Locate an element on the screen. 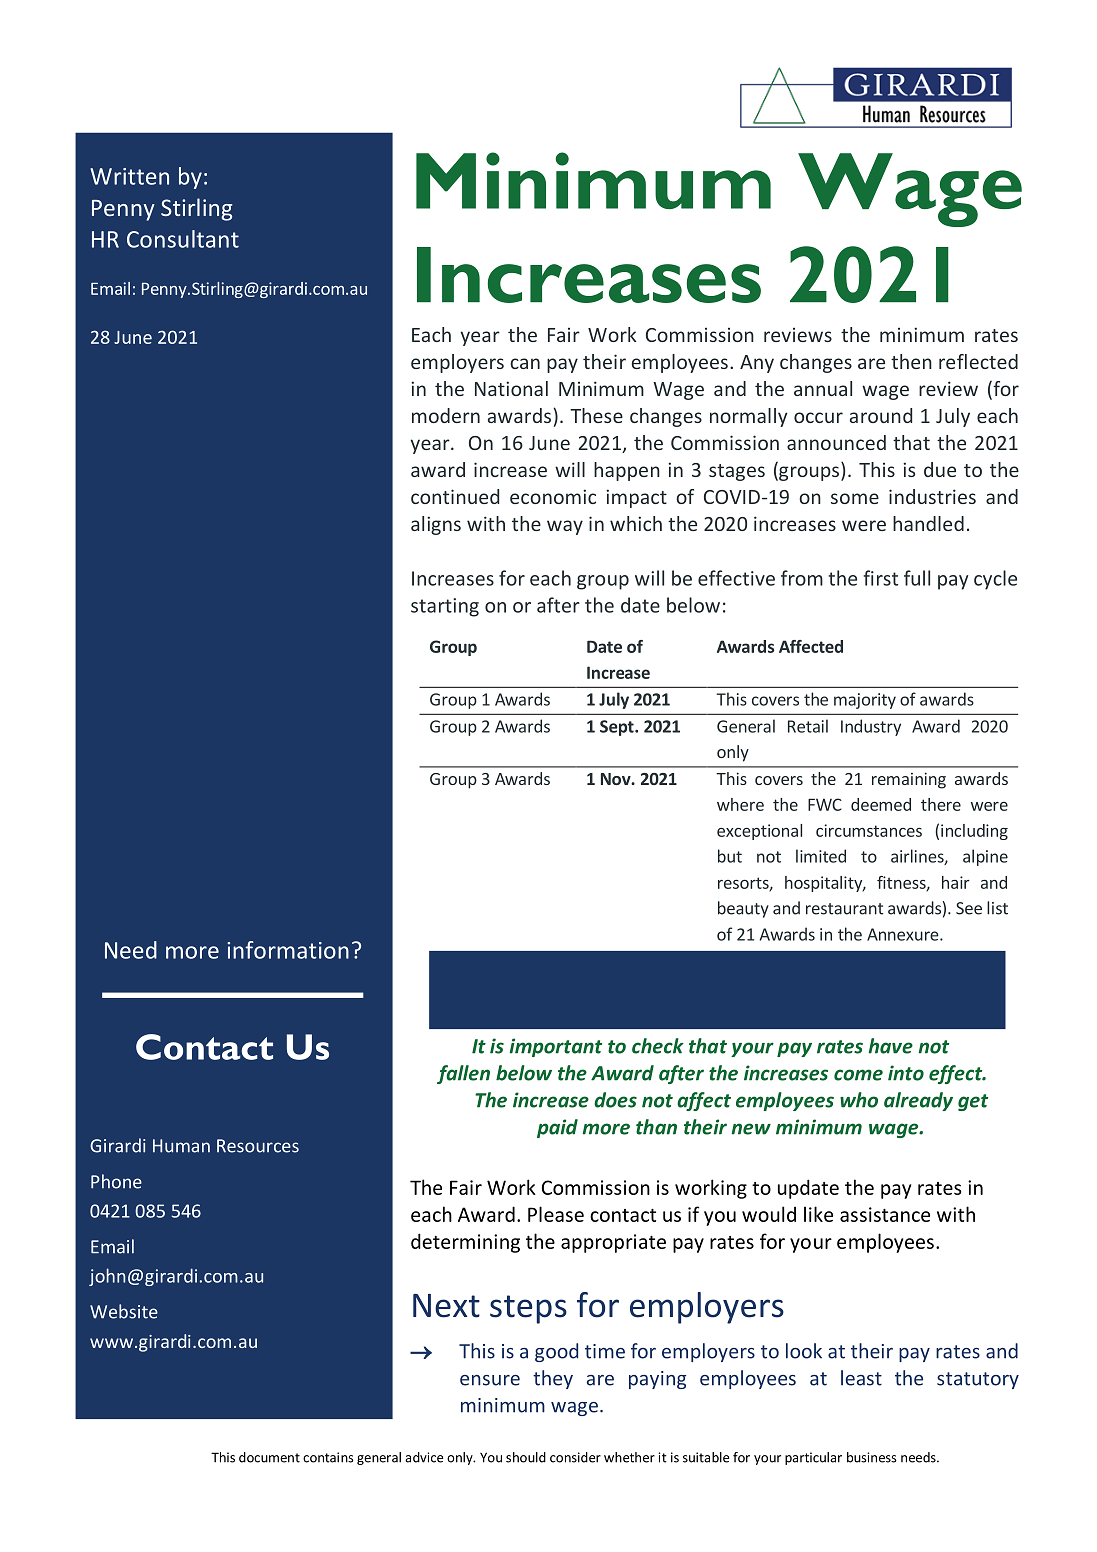 The height and width of the screenshot is (1552, 1097). information is located at coordinates (288, 950).
